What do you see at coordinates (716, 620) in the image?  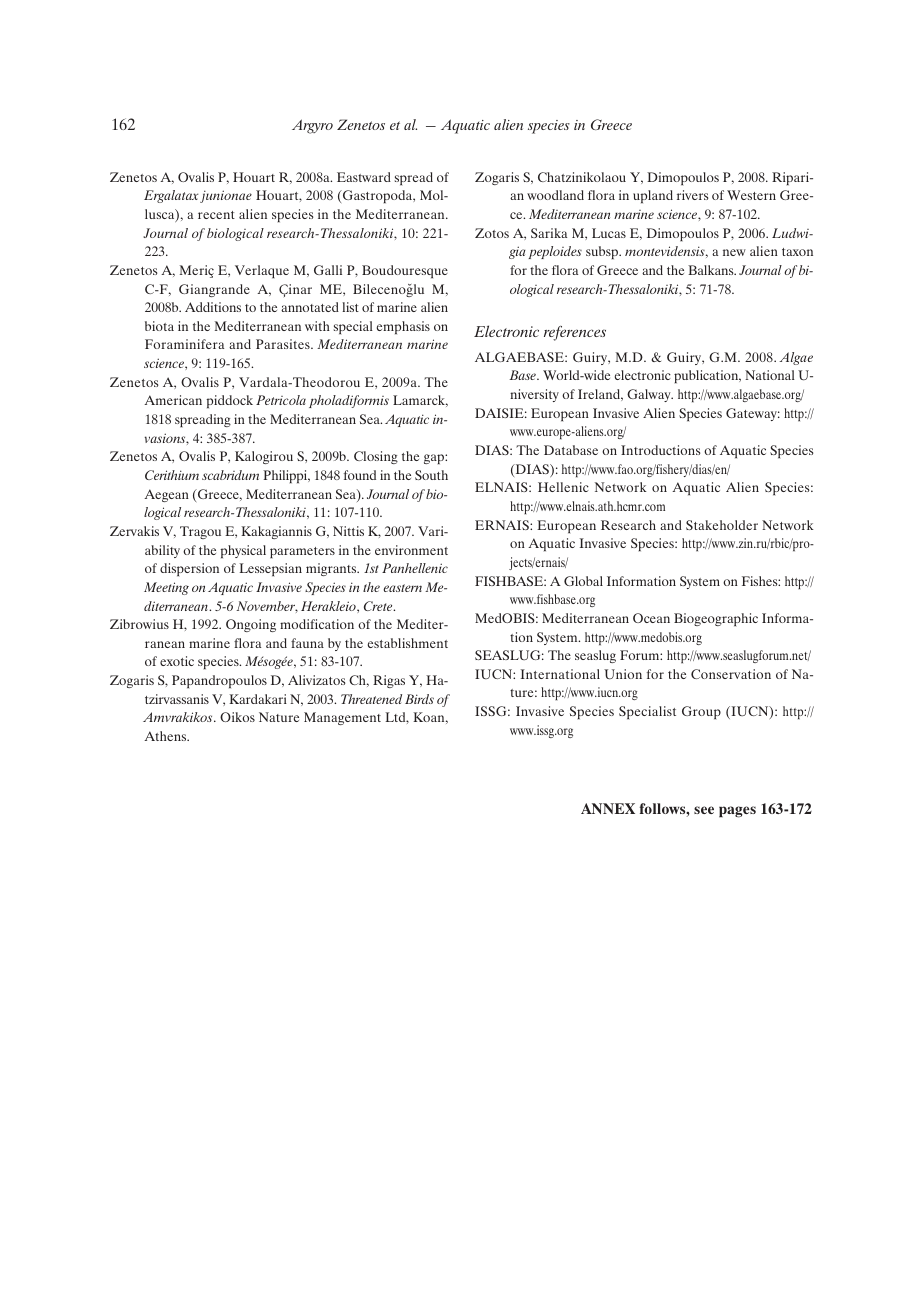 I see `Biogeographic` at bounding box center [716, 620].
